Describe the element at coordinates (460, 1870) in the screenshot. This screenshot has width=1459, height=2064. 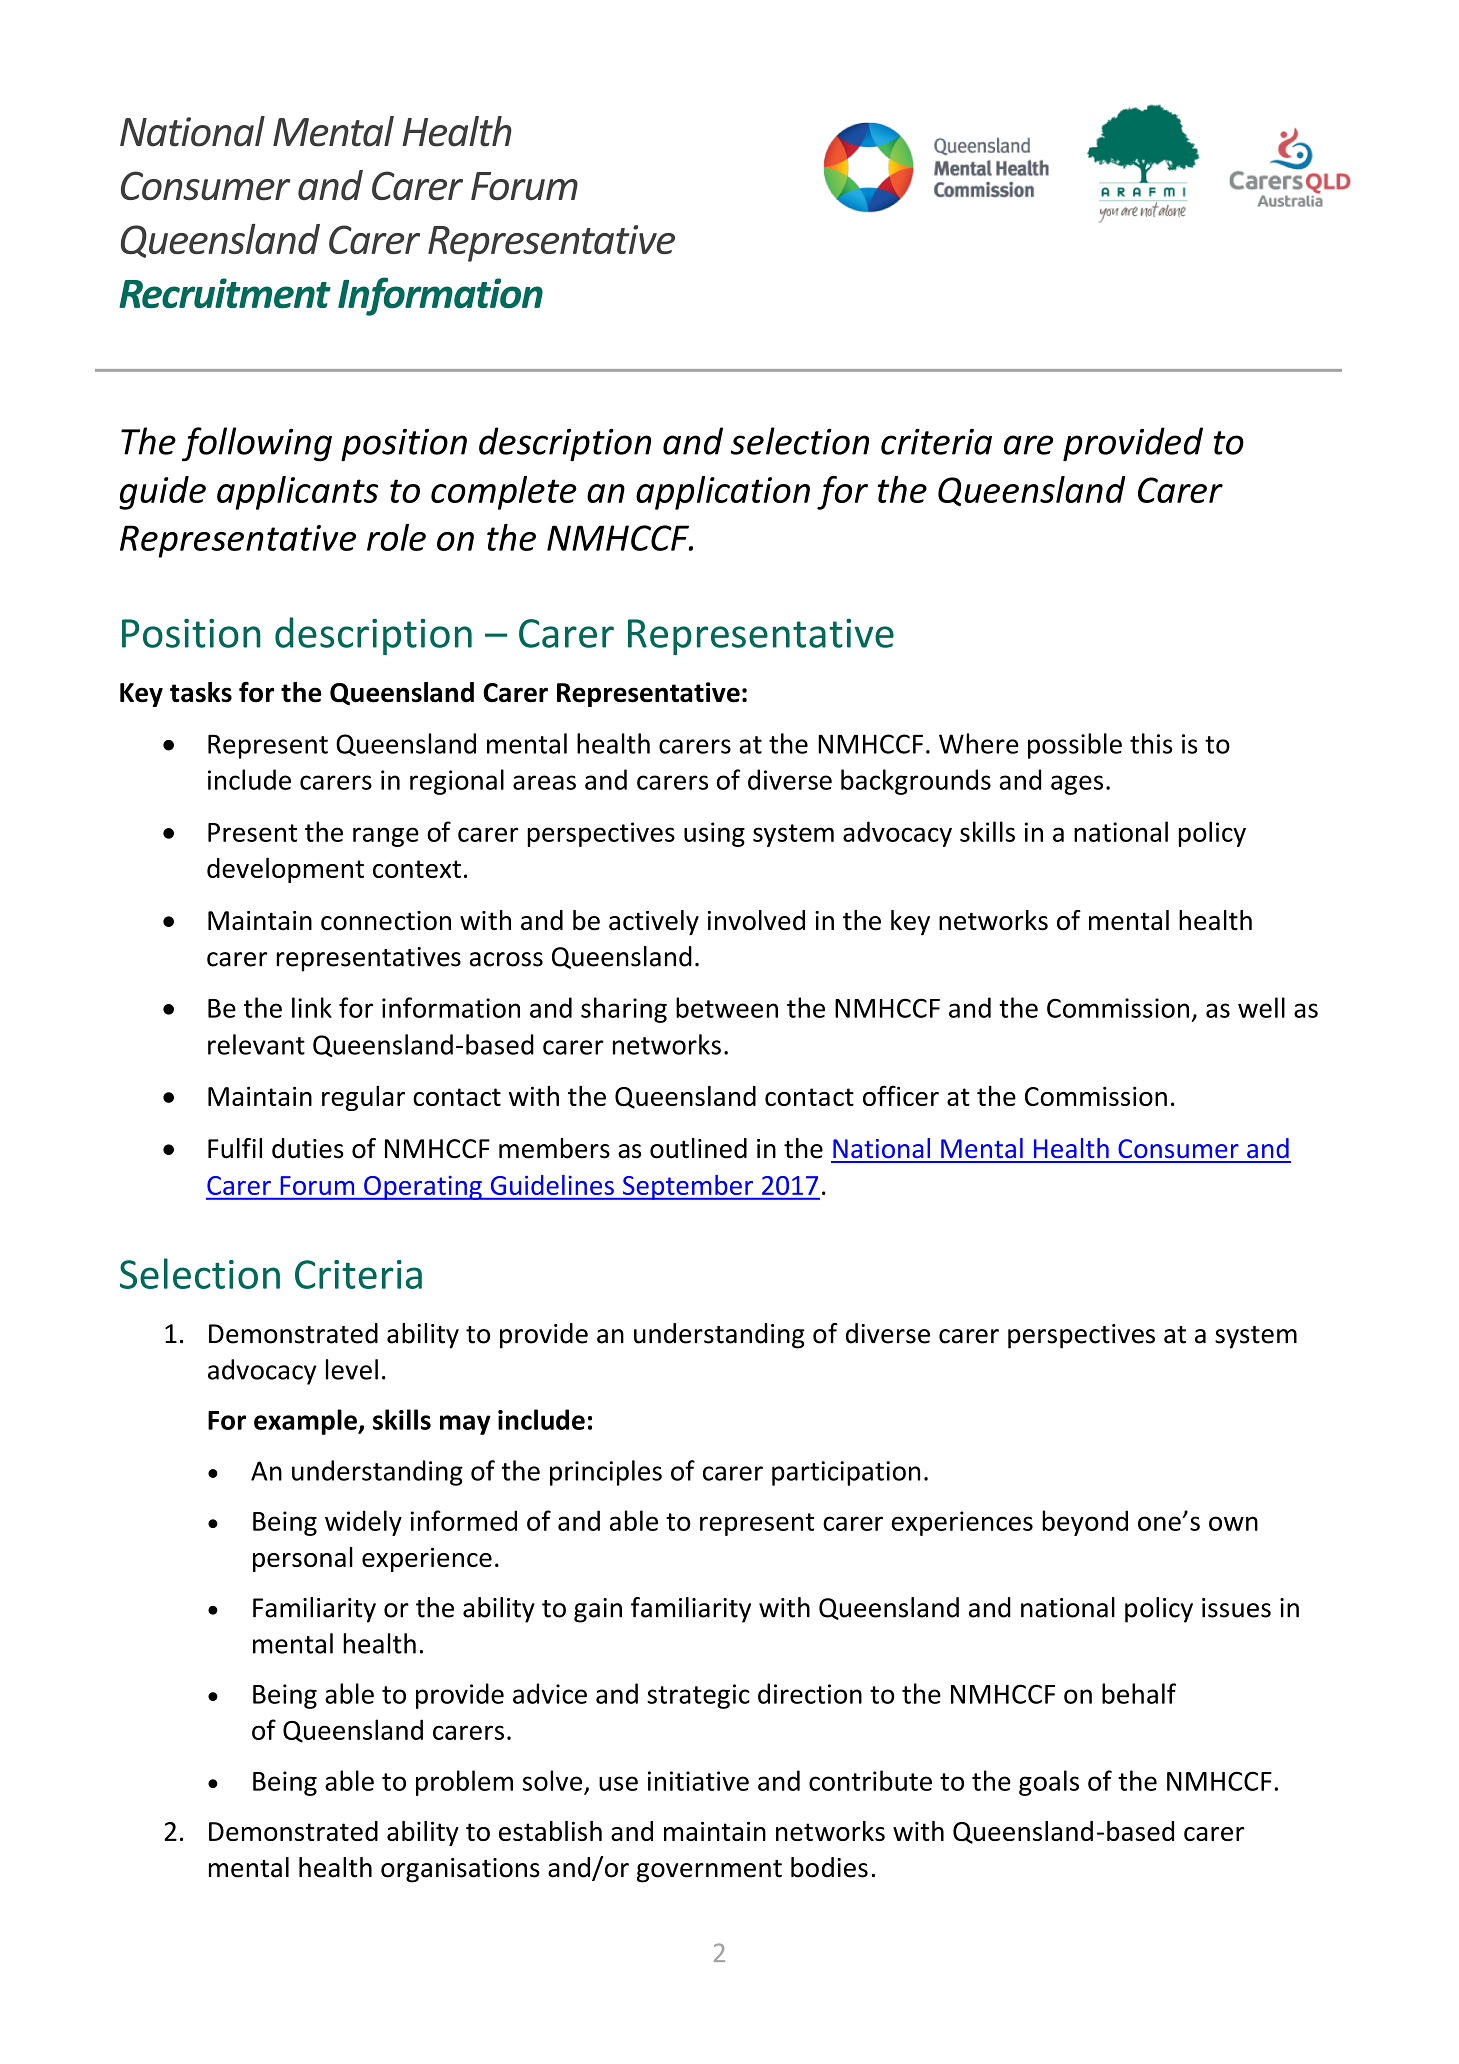
I see `organisations` at that location.
